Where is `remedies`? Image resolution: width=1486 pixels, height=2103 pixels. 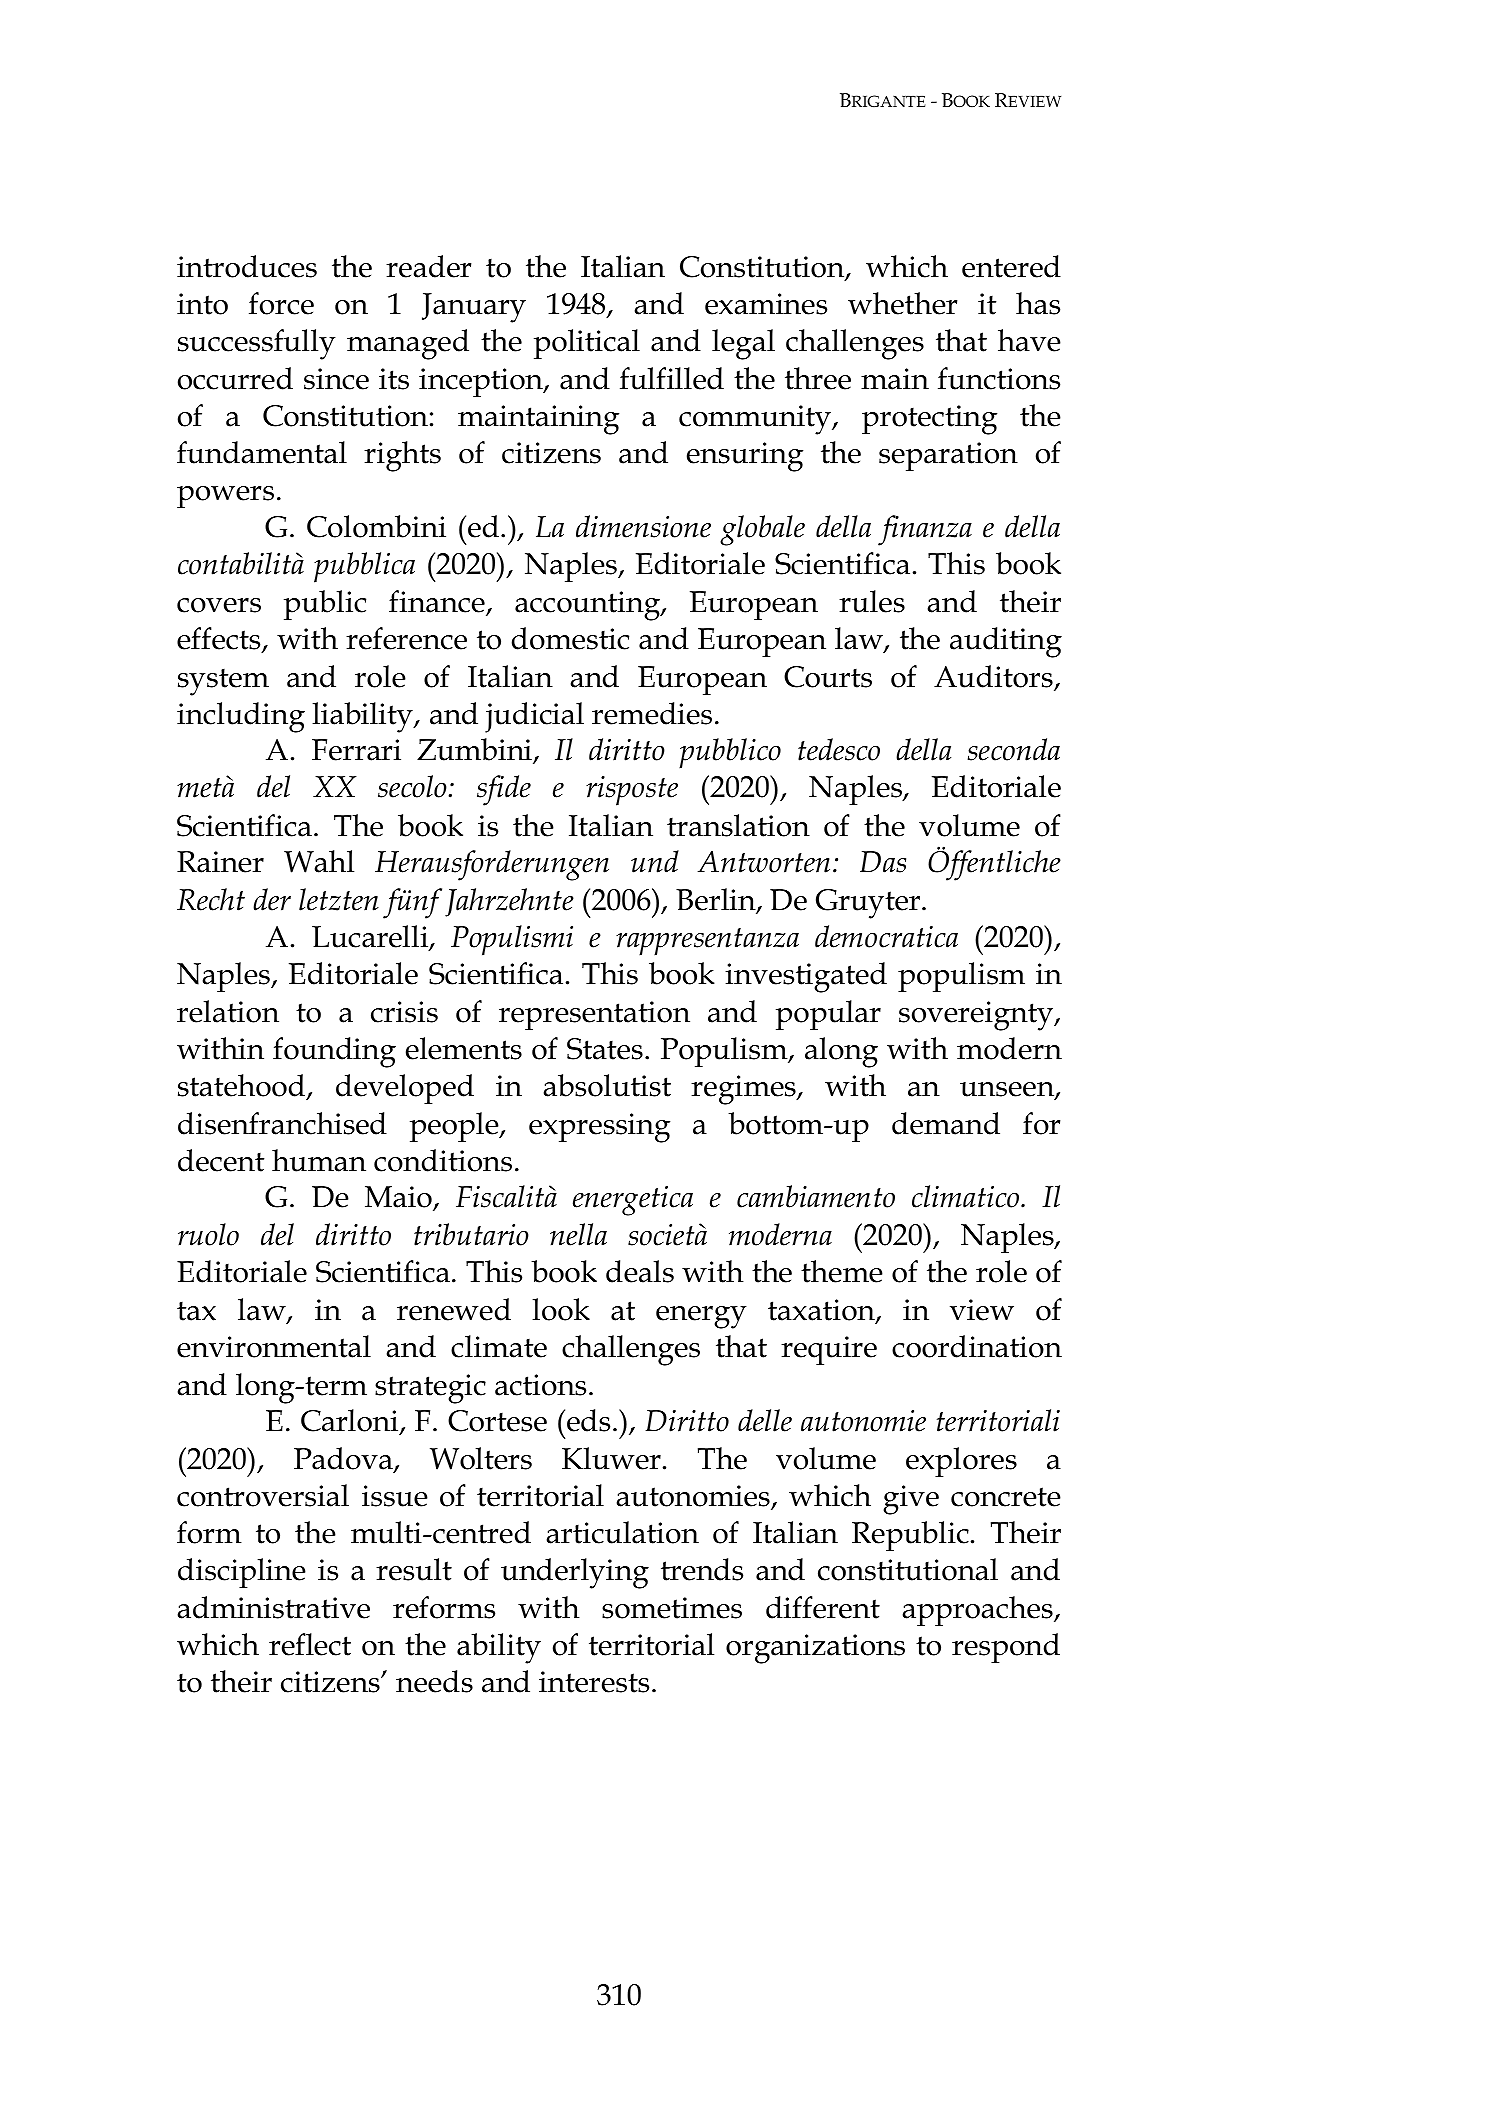 remedies is located at coordinates (652, 713).
